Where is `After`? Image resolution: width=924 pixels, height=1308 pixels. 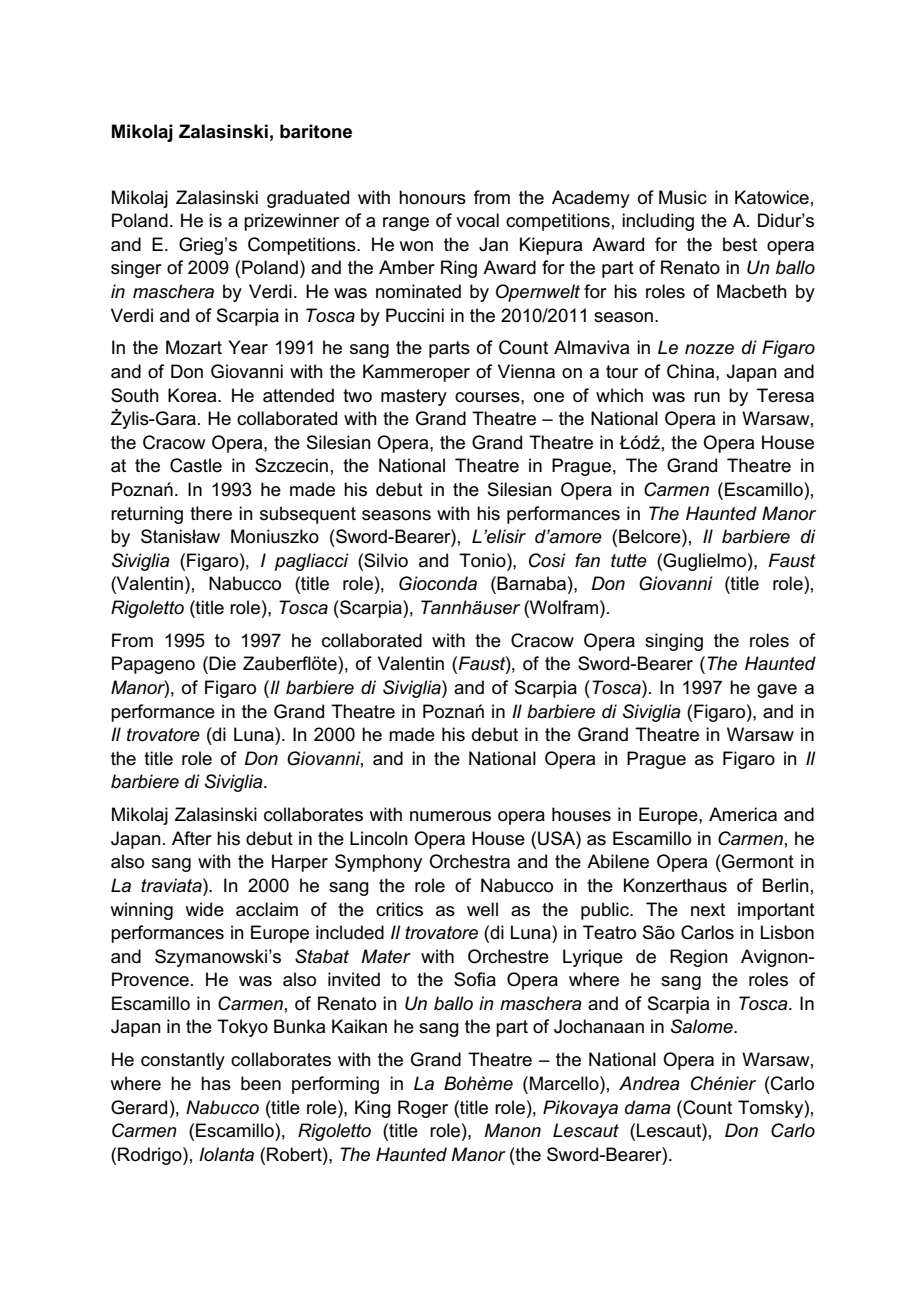 After is located at coordinates (192, 838).
